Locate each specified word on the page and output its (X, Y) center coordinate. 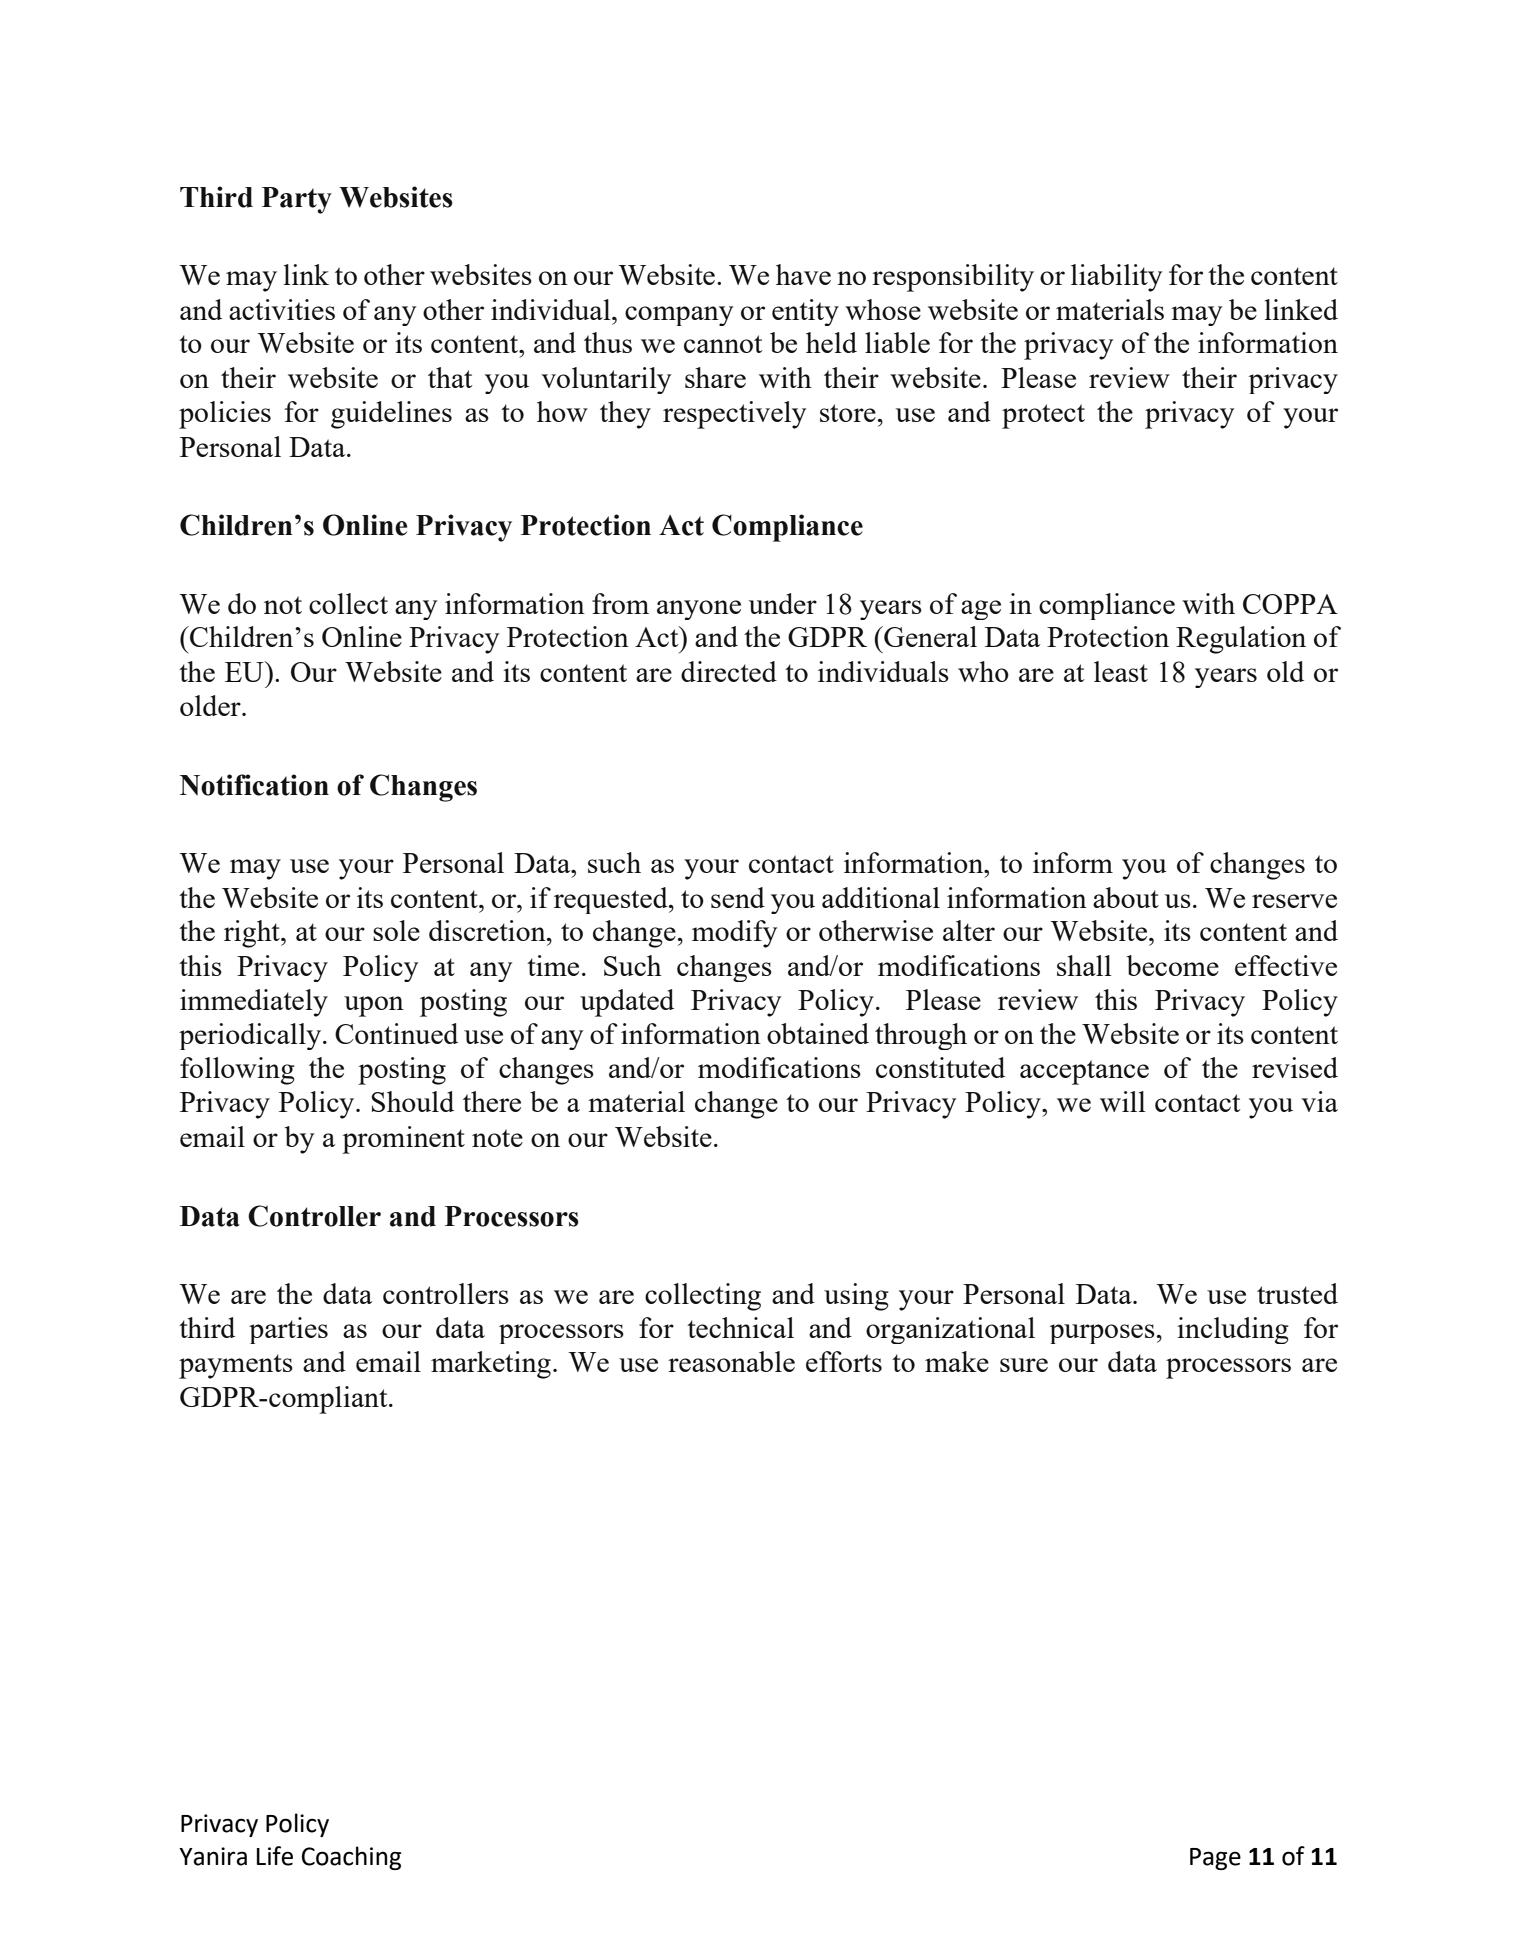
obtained (818, 1033)
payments (236, 1366)
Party (297, 200)
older (211, 705)
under (783, 603)
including (1233, 1330)
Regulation (1241, 640)
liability (1116, 278)
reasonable (731, 1361)
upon (374, 1006)
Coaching (351, 1858)
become (1173, 965)
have (803, 274)
